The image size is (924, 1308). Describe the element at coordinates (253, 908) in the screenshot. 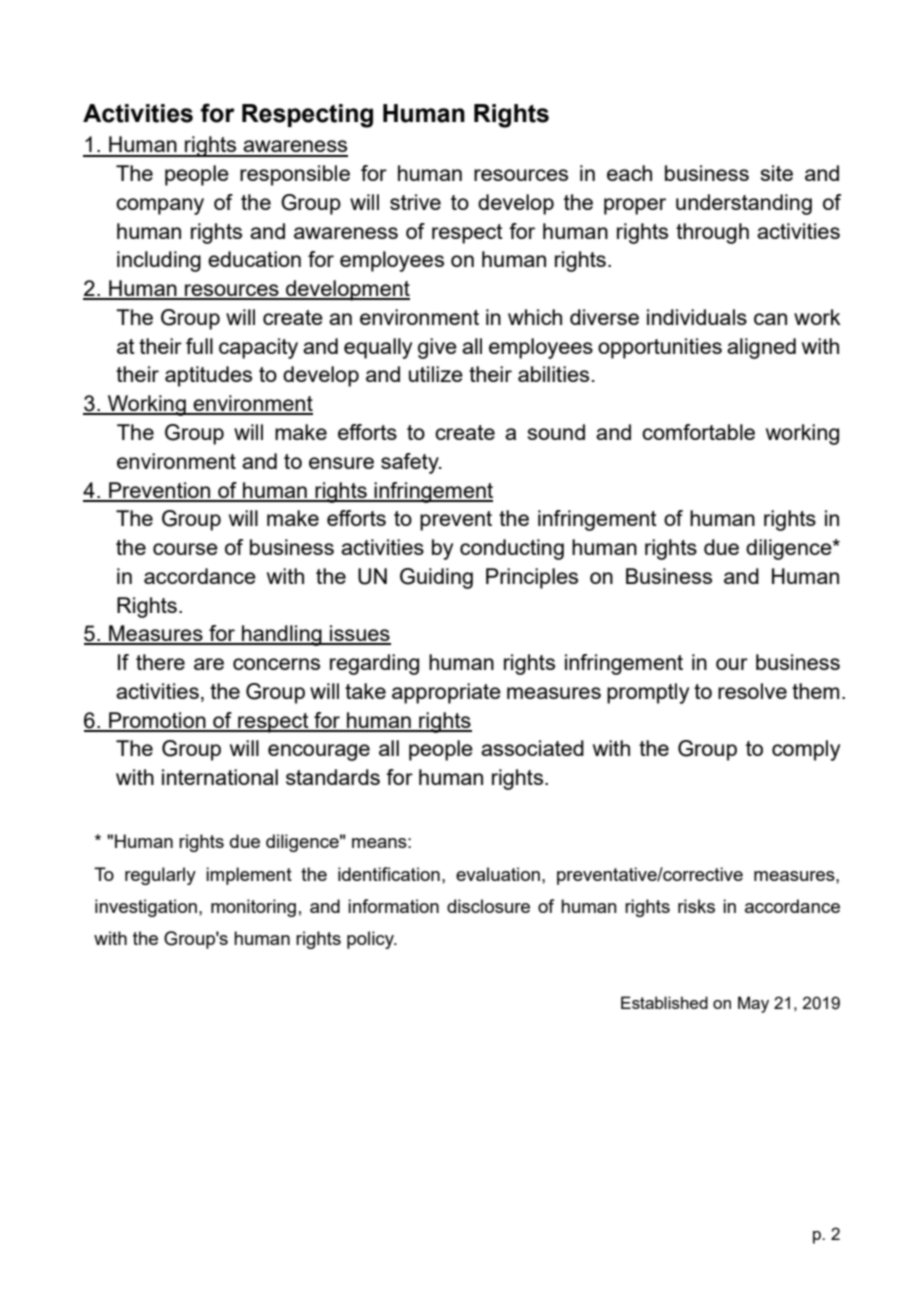

I see `monitoring` at that location.
